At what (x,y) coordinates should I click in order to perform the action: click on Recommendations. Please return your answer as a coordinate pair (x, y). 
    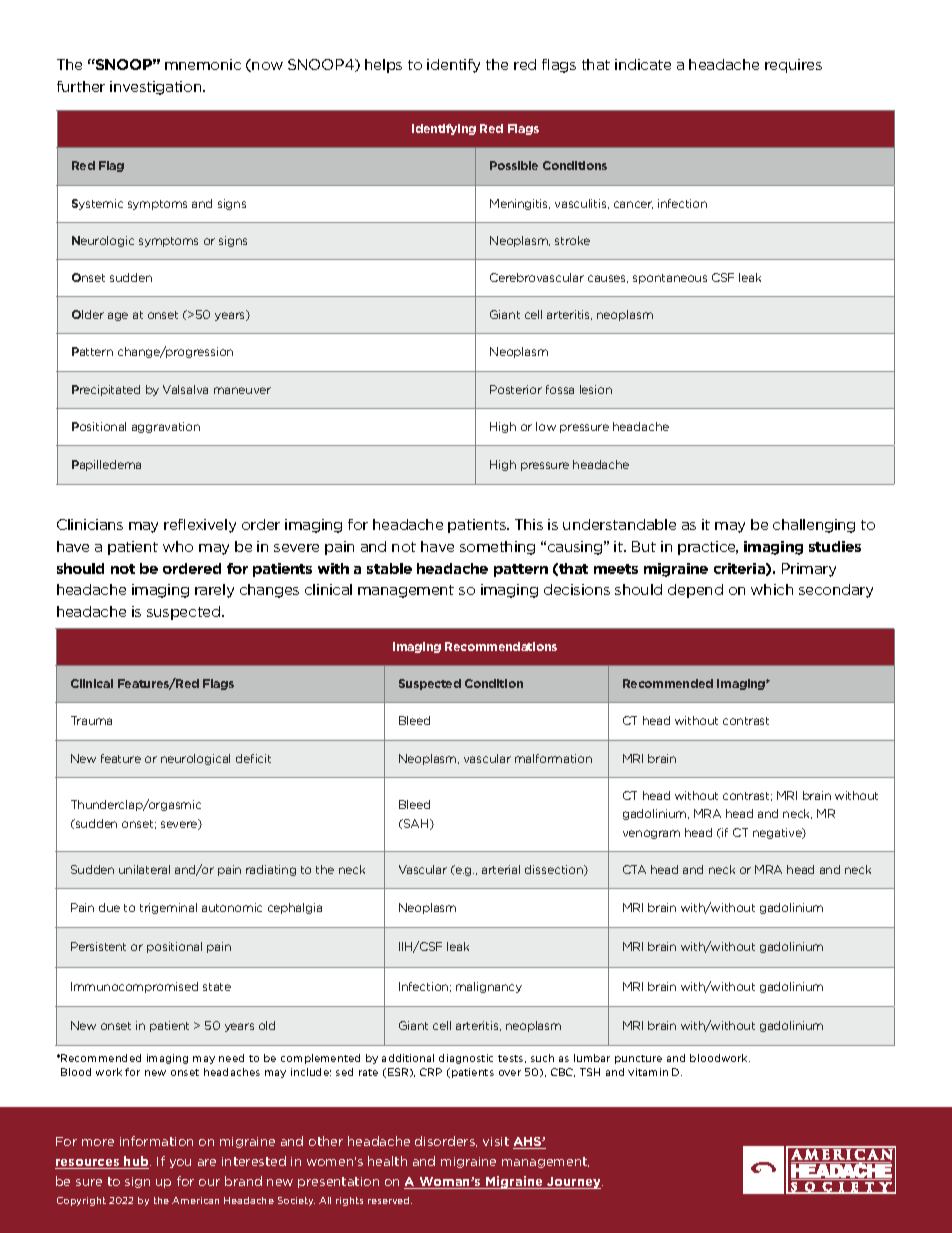
    Looking at the image, I should click on (501, 646).
